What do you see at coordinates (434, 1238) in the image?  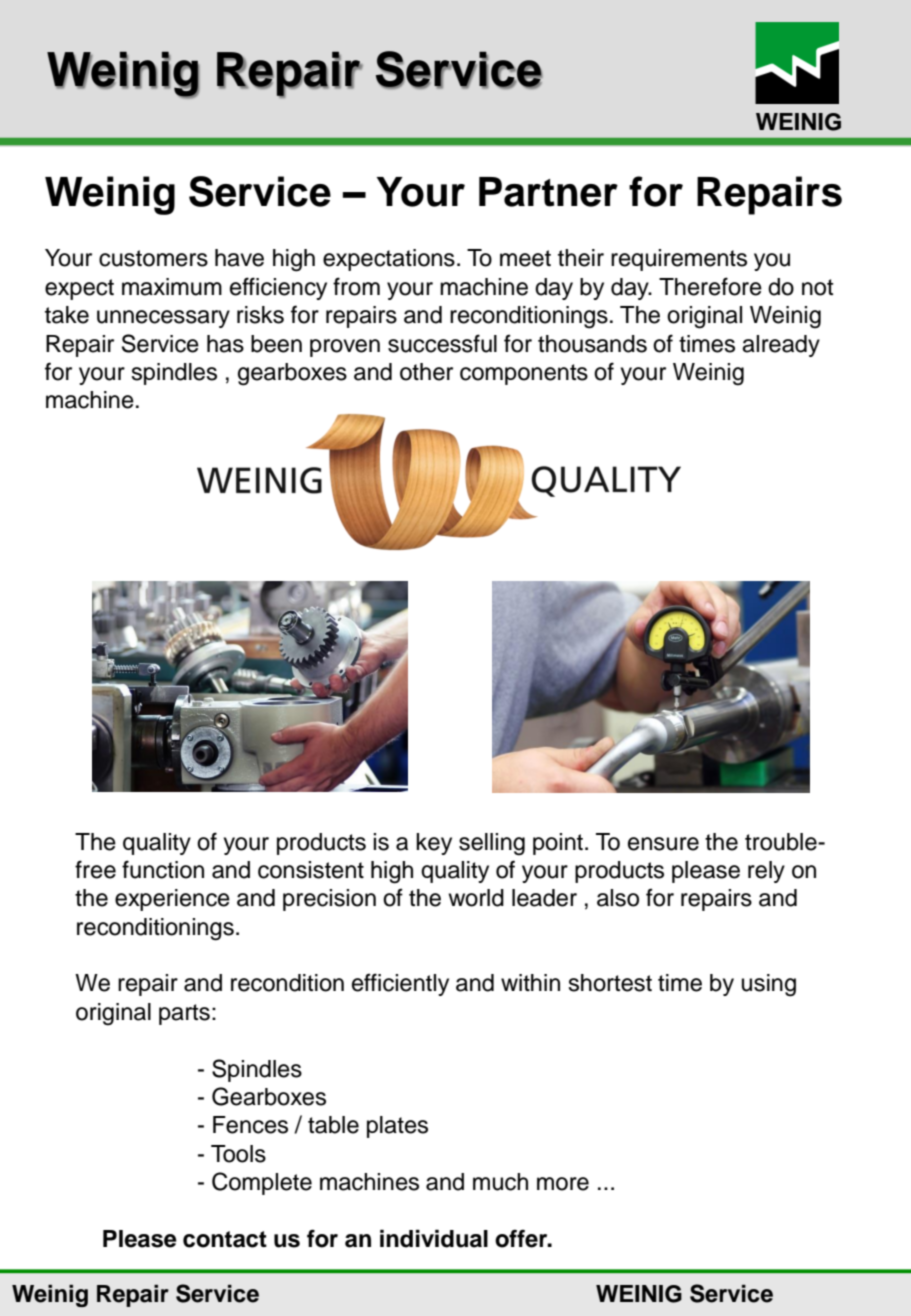 I see `individual` at bounding box center [434, 1238].
